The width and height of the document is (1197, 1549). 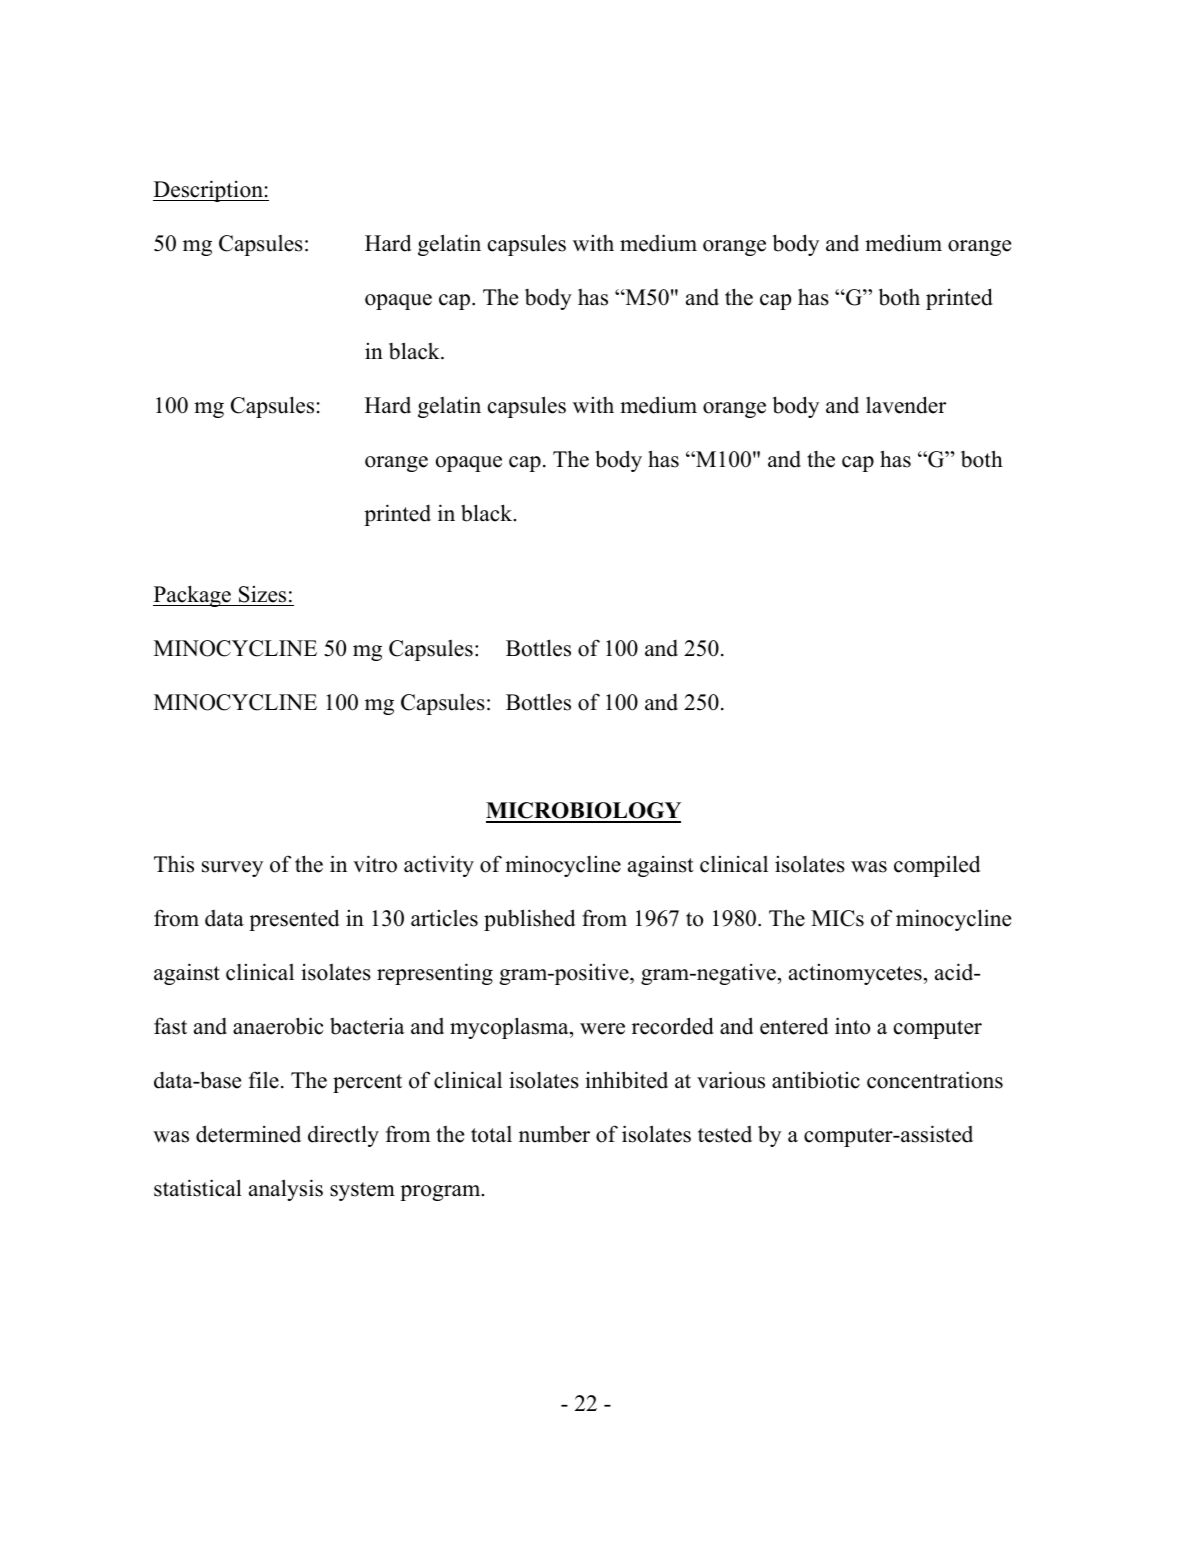 What do you see at coordinates (444, 918) in the document?
I see `articles` at bounding box center [444, 918].
